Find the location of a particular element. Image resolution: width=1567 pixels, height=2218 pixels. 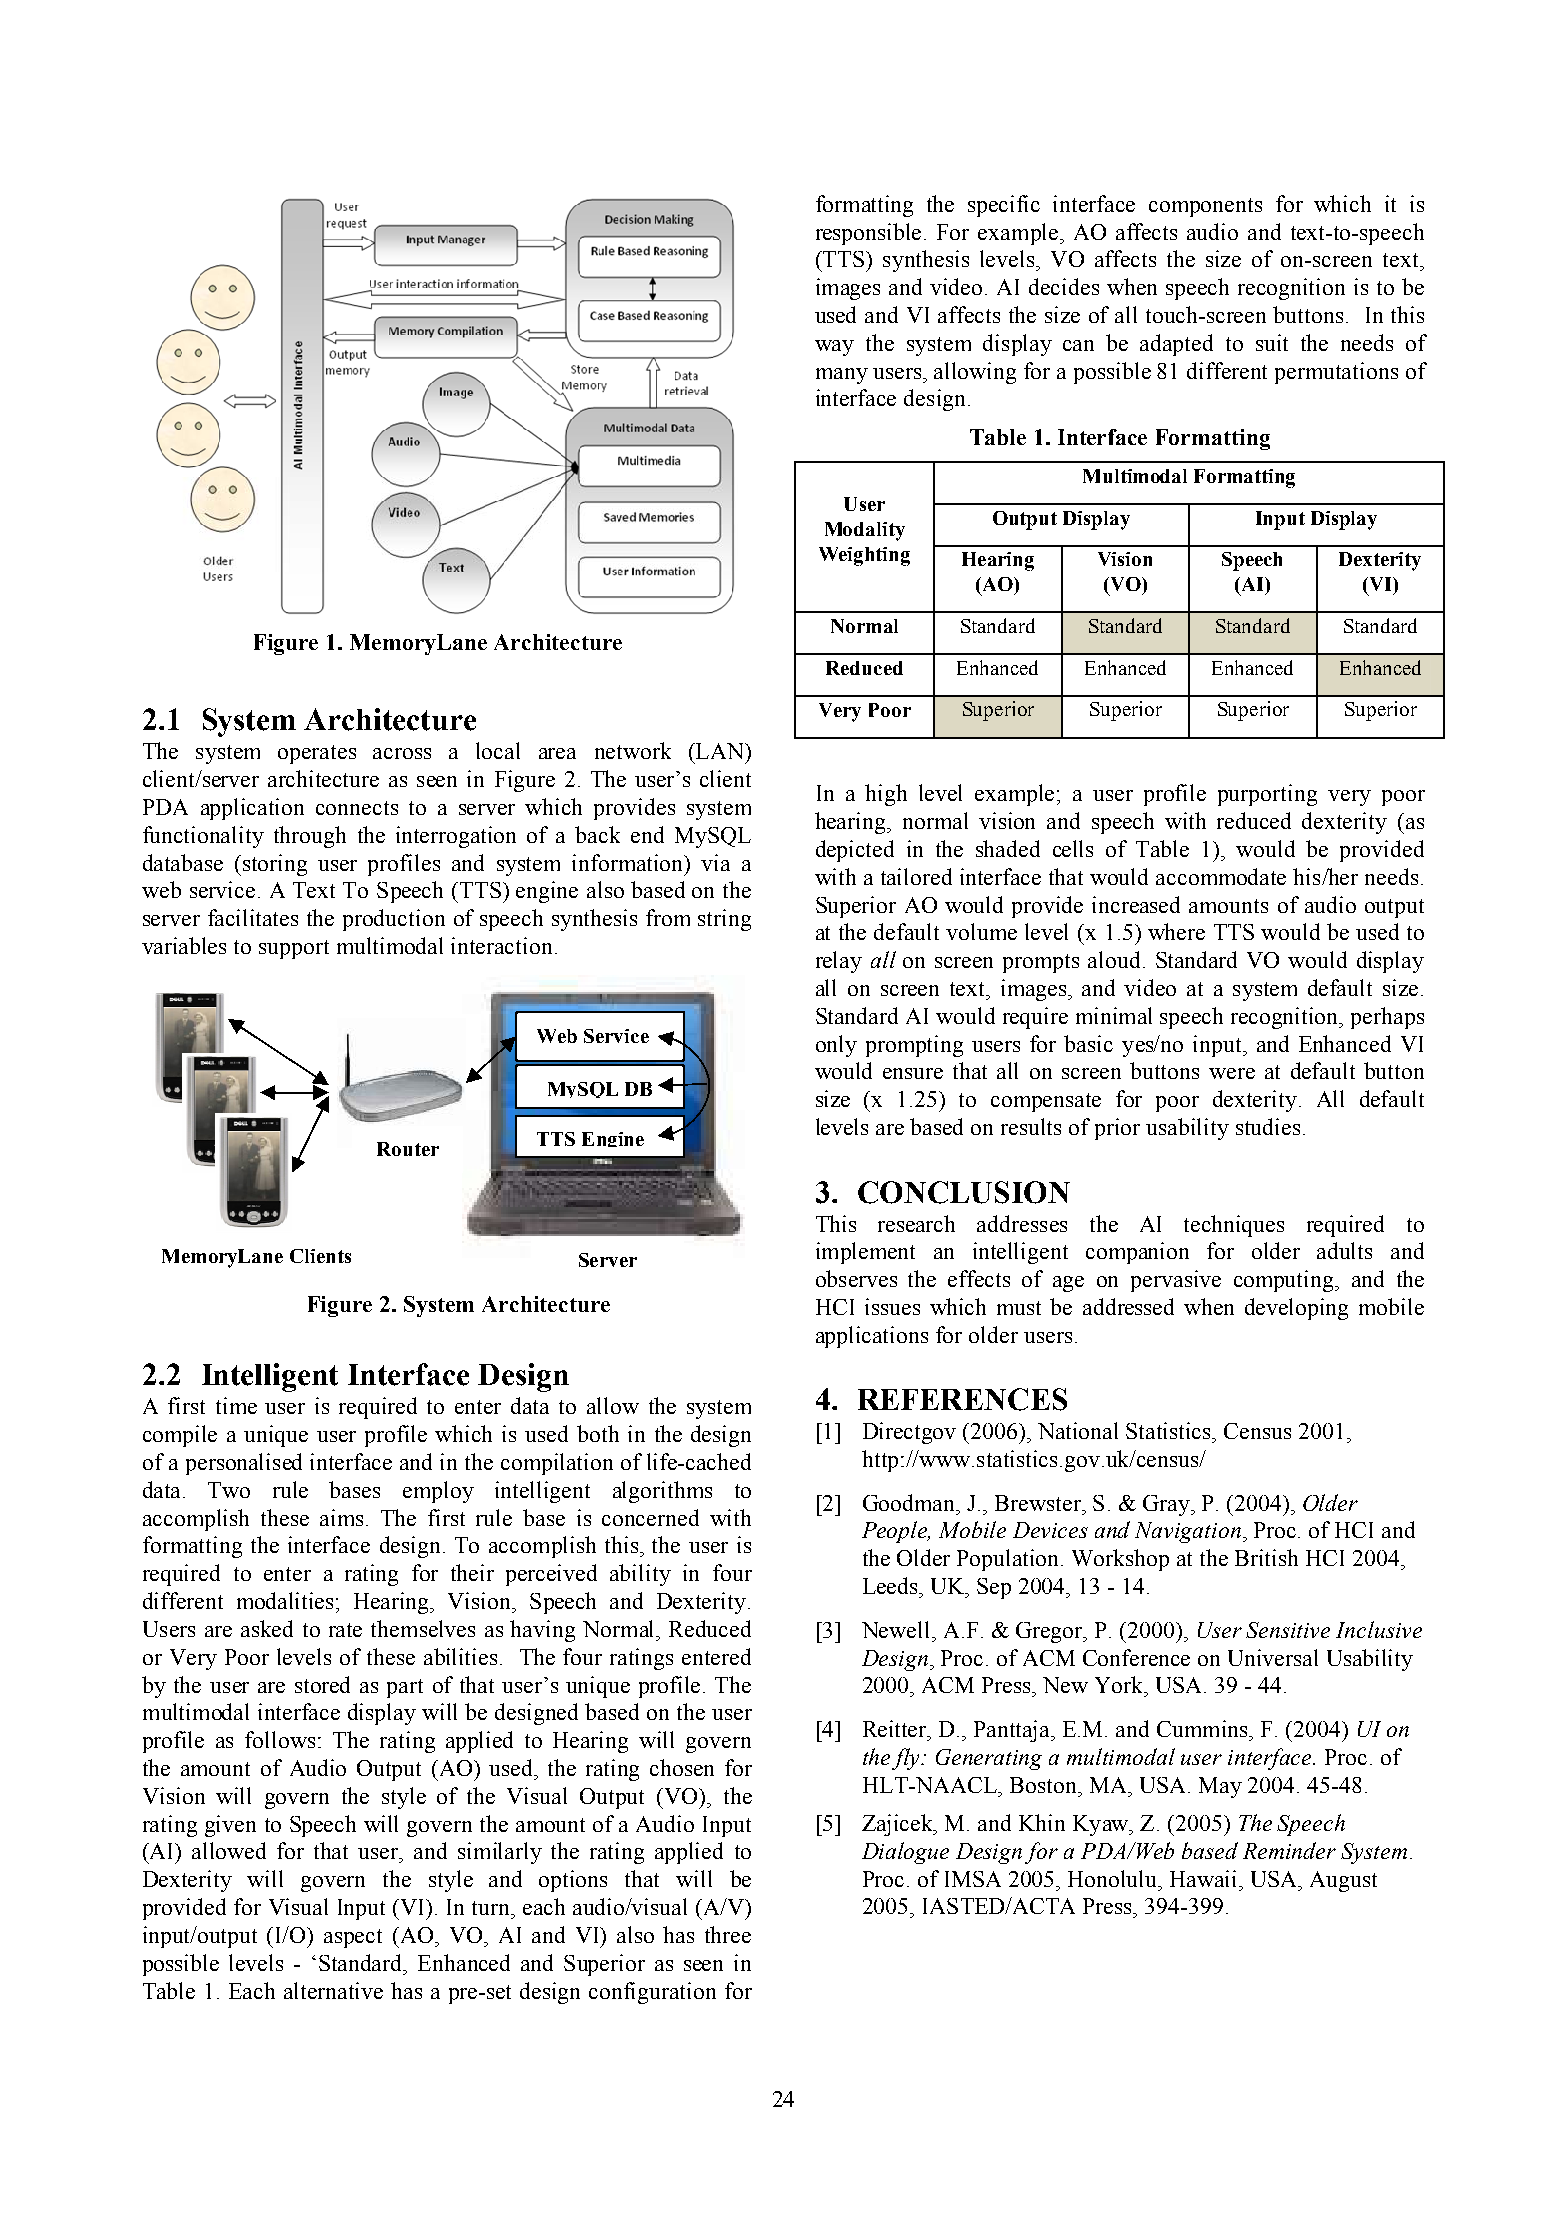

way is located at coordinates (834, 348).
